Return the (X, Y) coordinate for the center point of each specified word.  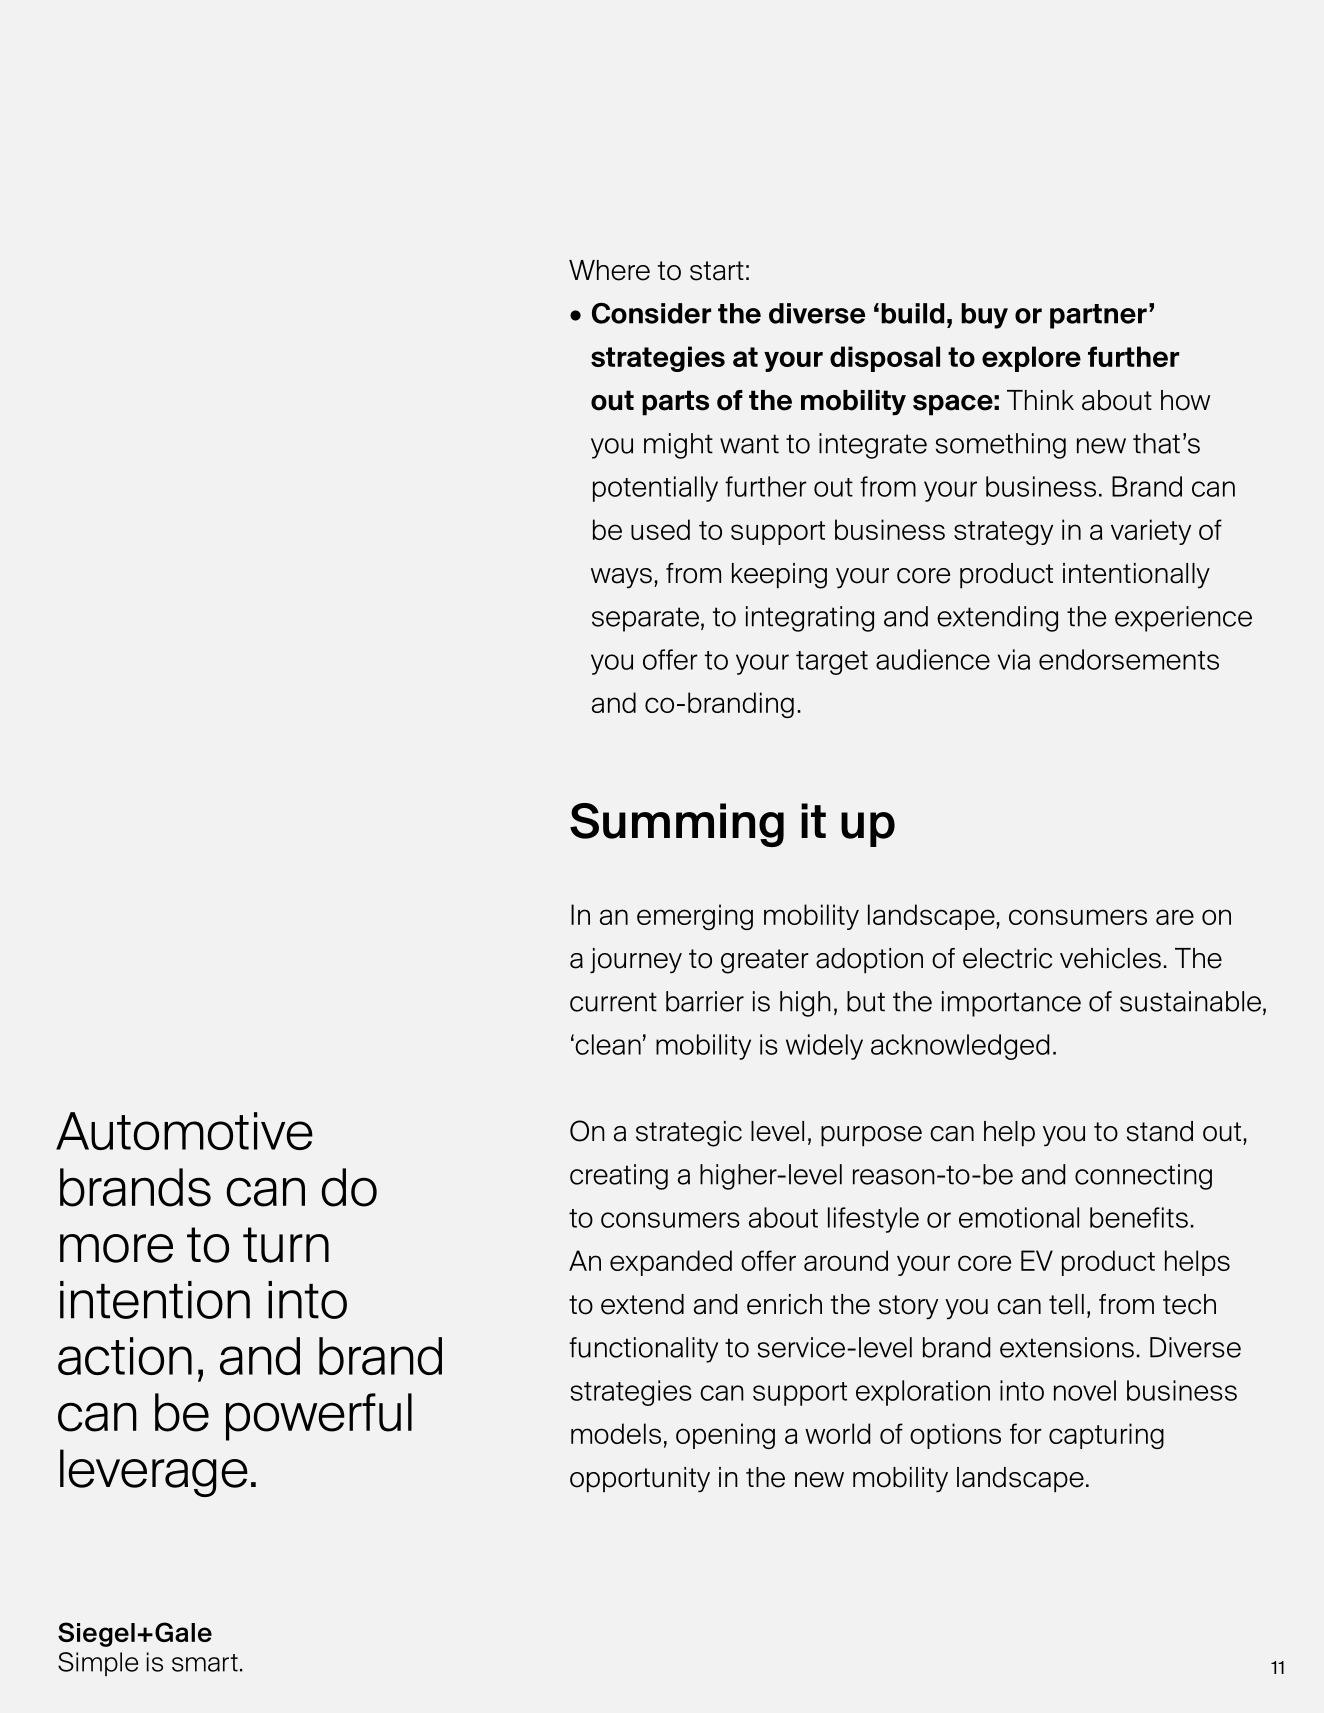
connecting (1143, 1177)
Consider (651, 313)
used (660, 529)
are (1175, 917)
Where (609, 270)
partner (1098, 316)
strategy (1003, 533)
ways (621, 578)
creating (619, 1177)
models (616, 1433)
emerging (695, 917)
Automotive (184, 1131)
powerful (319, 1417)
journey (636, 961)
